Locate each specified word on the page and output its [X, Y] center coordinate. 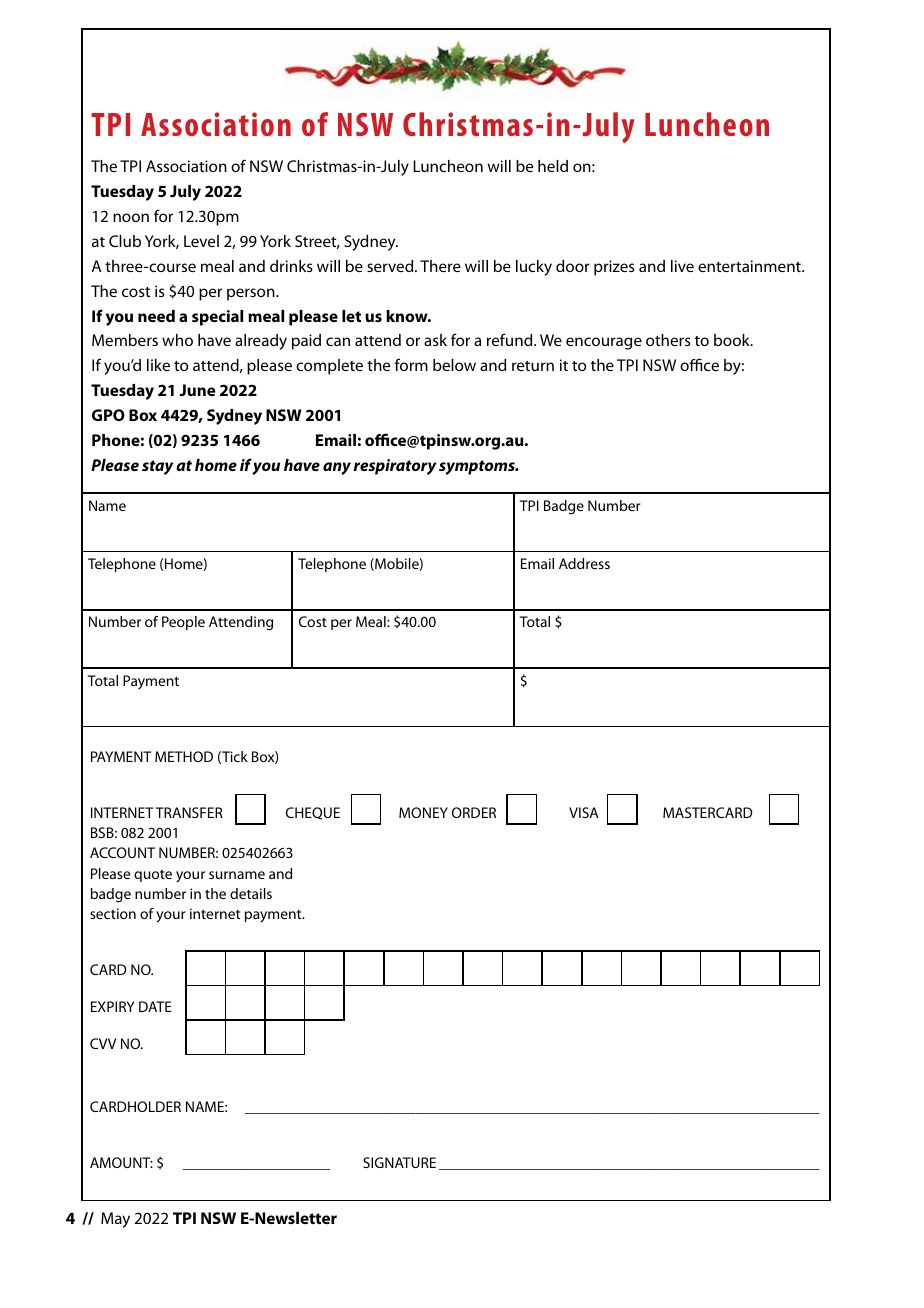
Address [584, 563]
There [440, 266]
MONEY [423, 812]
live [682, 266]
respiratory [395, 467]
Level [201, 241]
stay [157, 467]
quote [153, 876]
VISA [584, 812]
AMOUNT [121, 1162]
